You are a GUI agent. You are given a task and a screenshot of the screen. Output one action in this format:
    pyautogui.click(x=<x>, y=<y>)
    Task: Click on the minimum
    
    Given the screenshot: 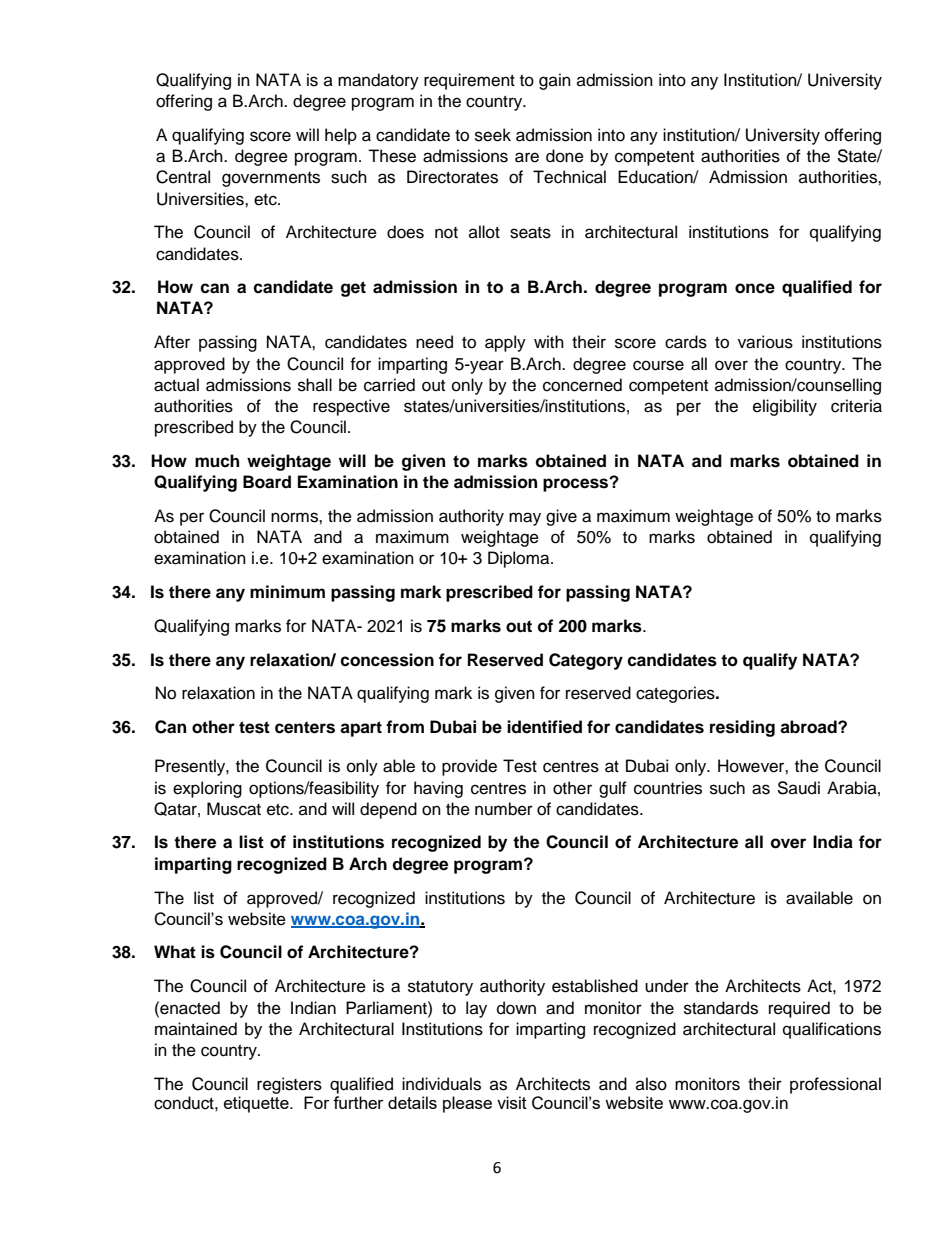 What is the action you would take?
    pyautogui.click(x=287, y=592)
